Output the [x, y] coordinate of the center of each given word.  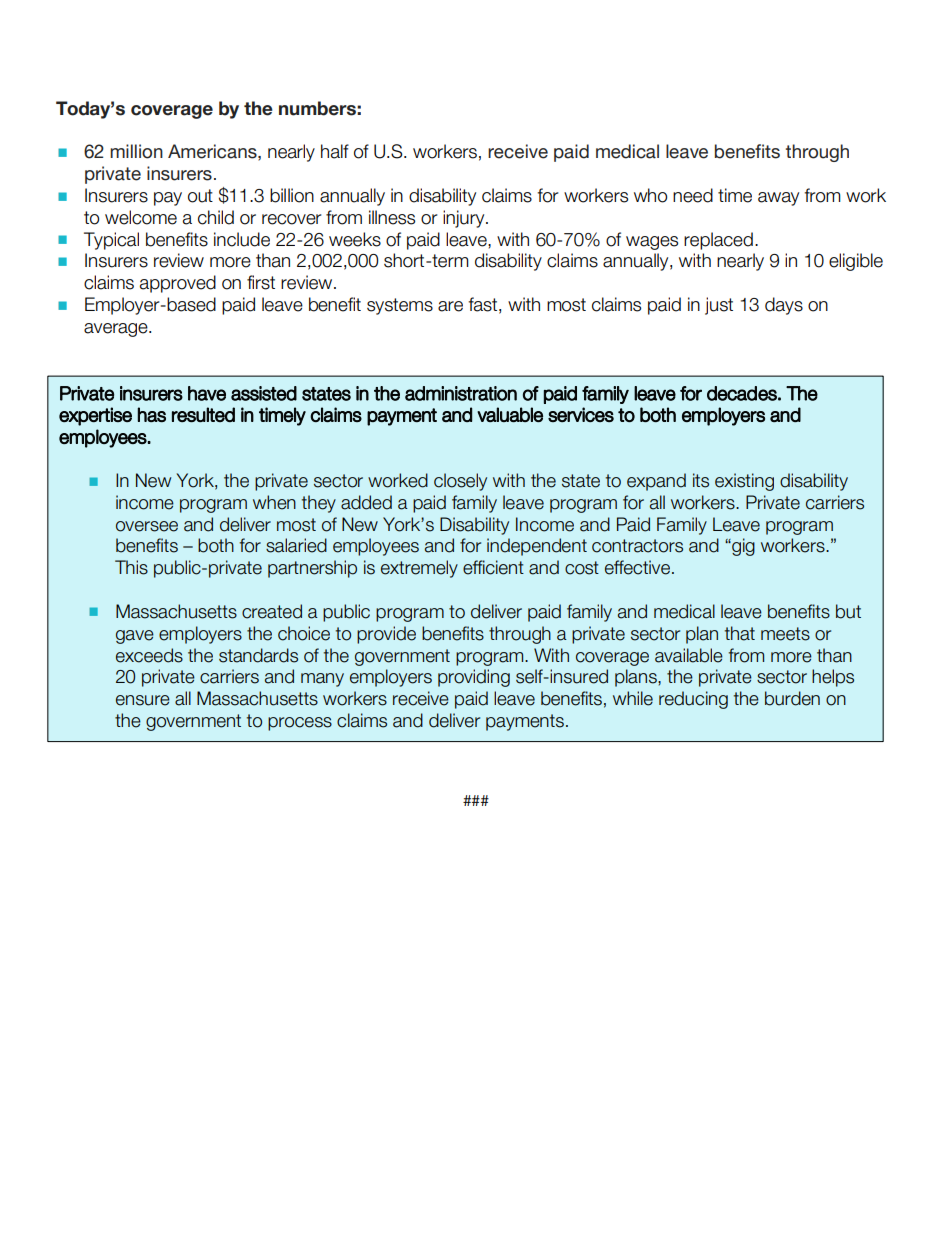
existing [744, 482]
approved [178, 284]
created [272, 611]
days [784, 306]
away [778, 199]
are [450, 306]
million [136, 151]
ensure [143, 700]
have [207, 393]
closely [460, 482]
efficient [493, 567]
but [848, 611]
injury [465, 219]
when [274, 502]
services [581, 414]
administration [461, 393]
